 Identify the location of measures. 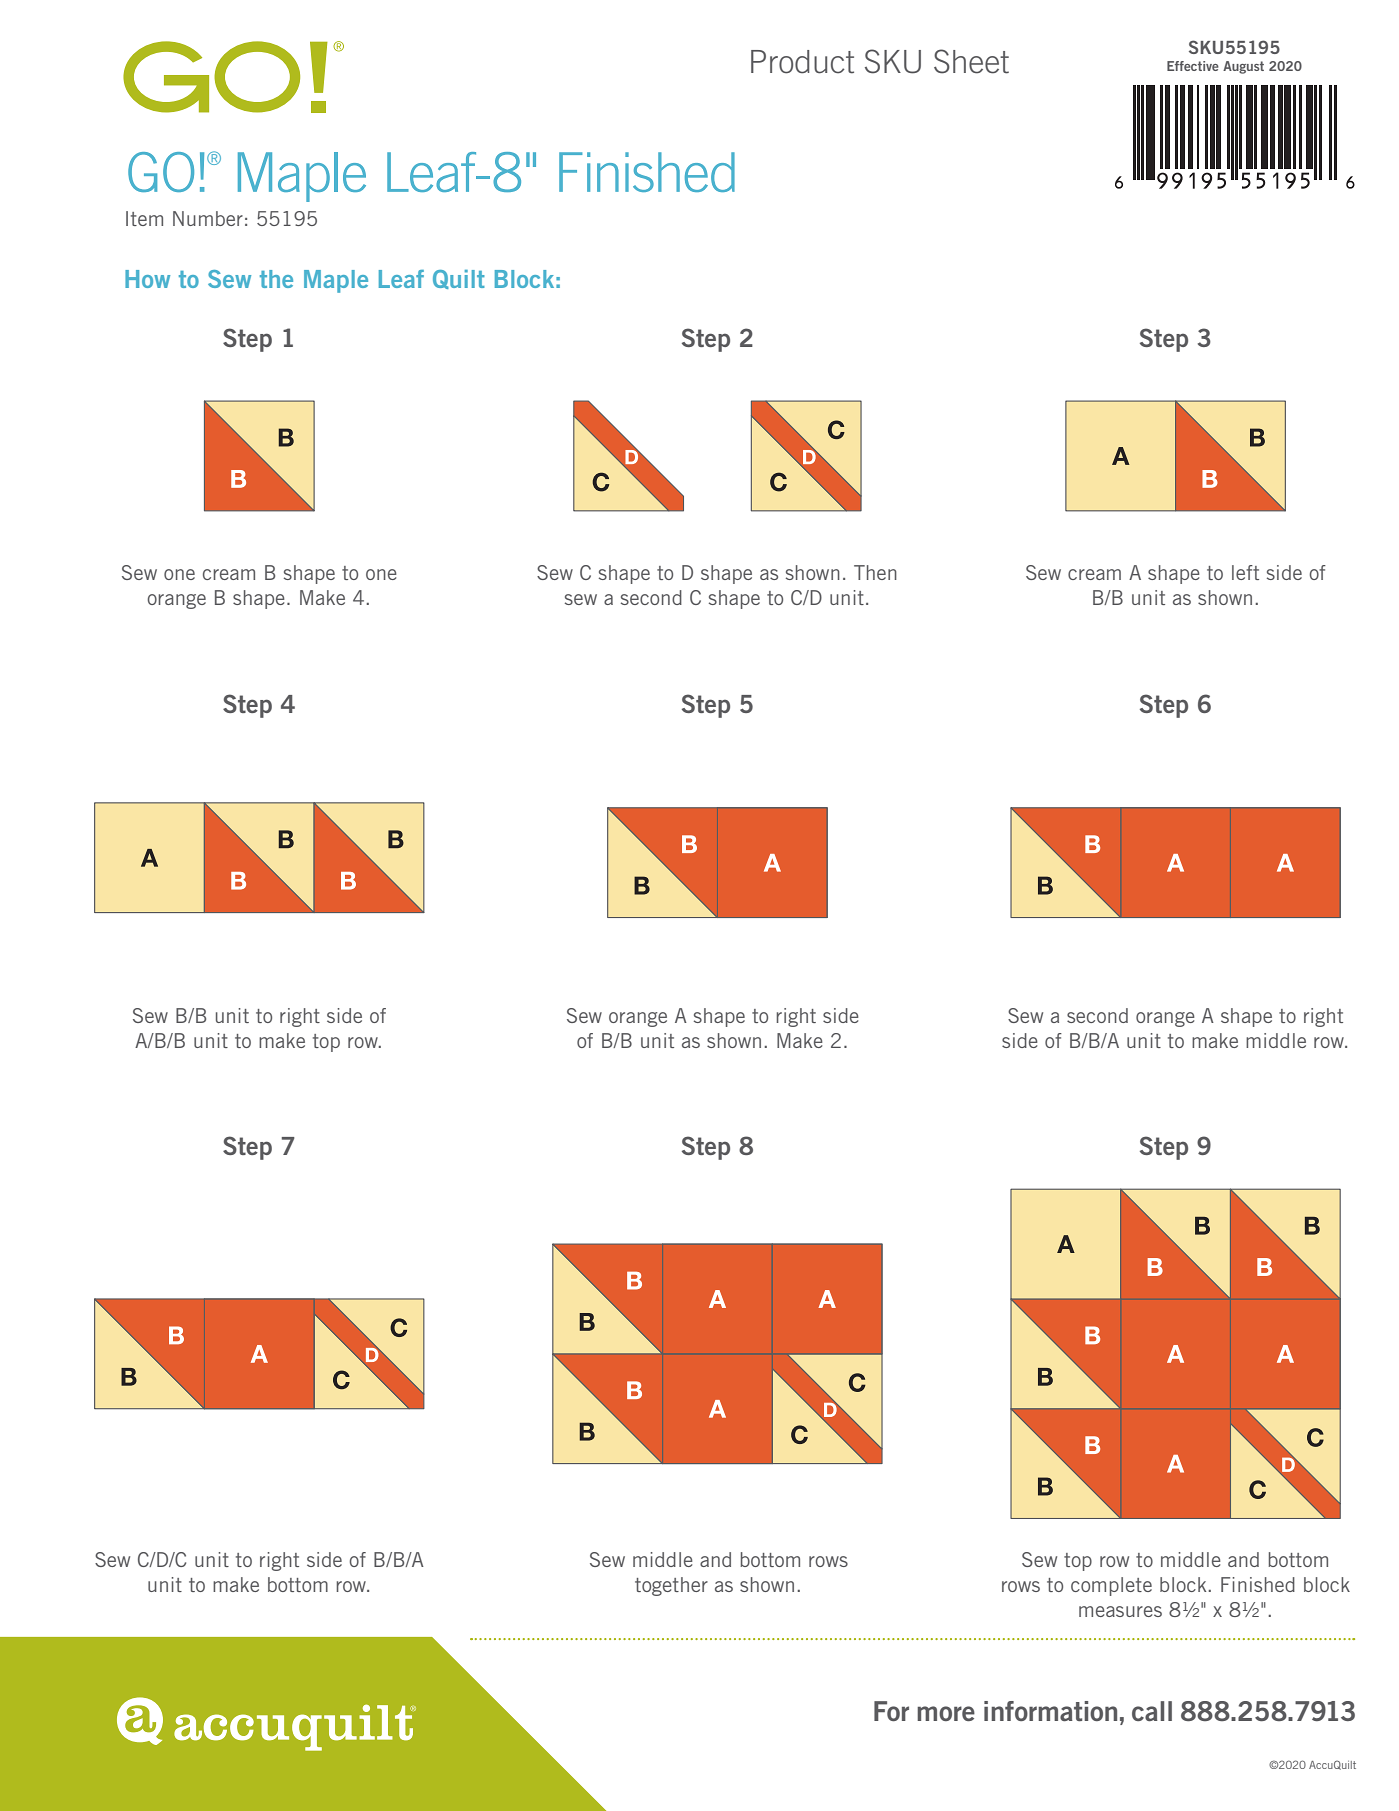
(1120, 1611).
